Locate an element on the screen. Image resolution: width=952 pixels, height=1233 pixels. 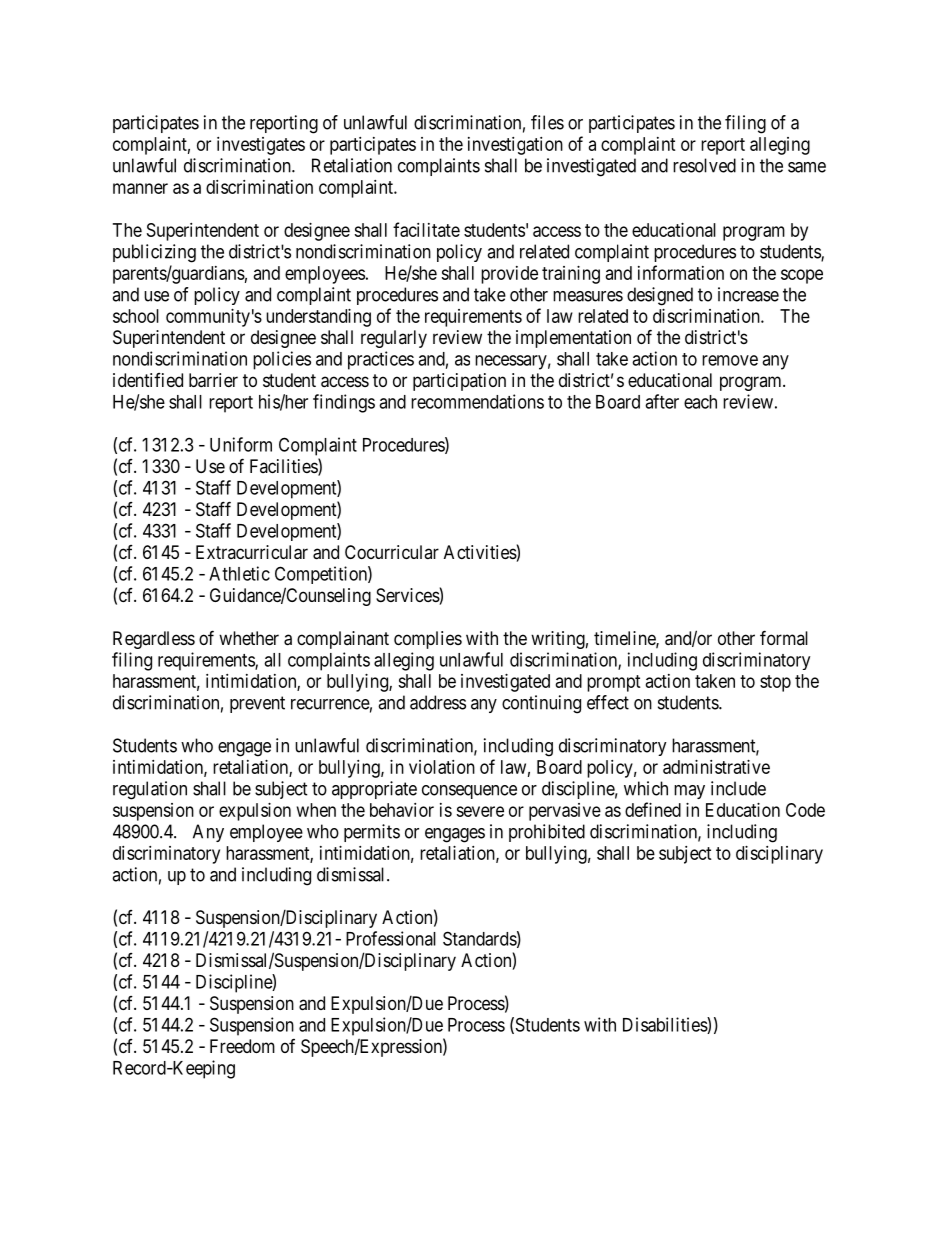
address is located at coordinates (438, 702).
